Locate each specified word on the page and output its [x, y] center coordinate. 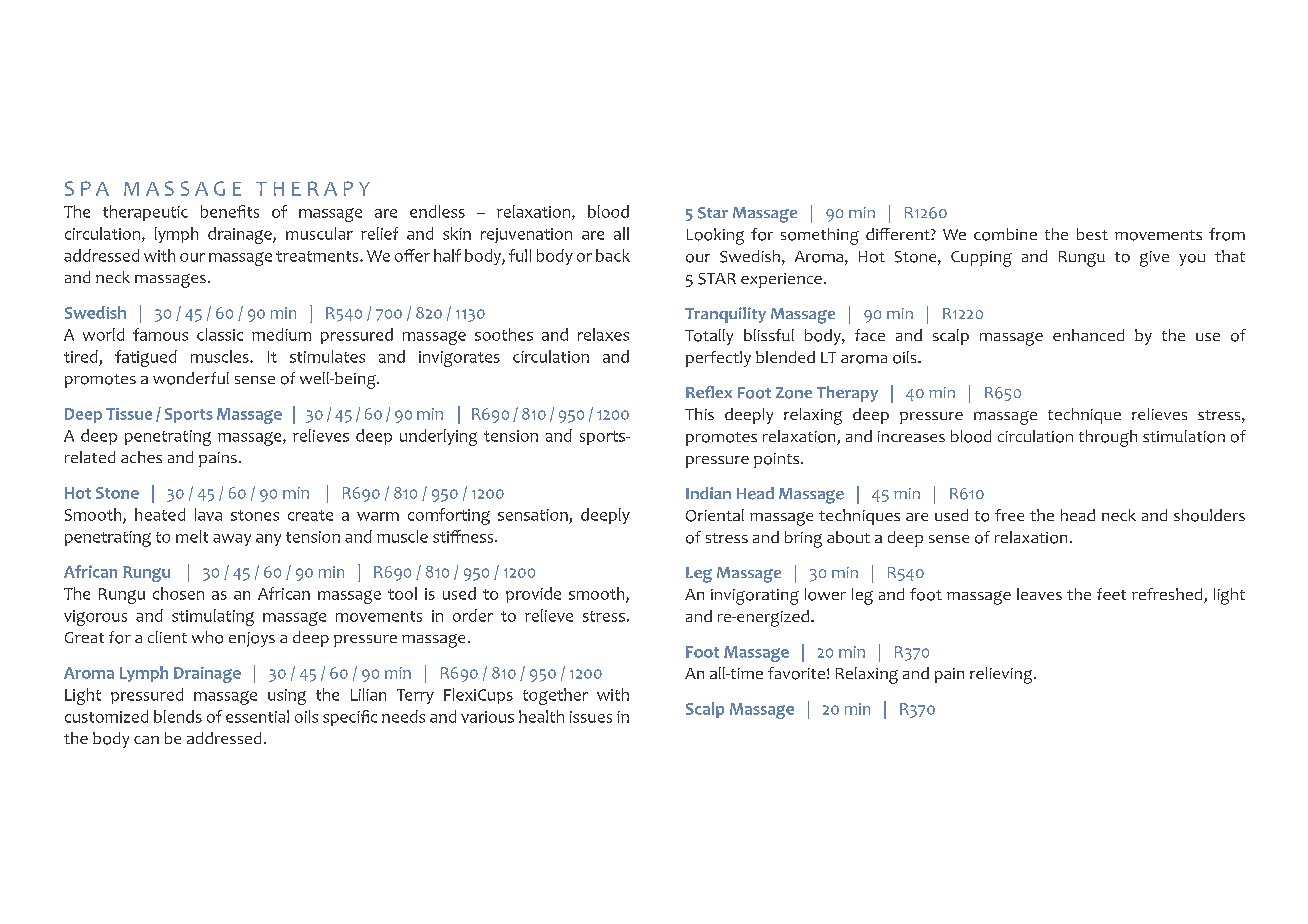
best [1092, 234]
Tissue [129, 414]
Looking [715, 236]
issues [591, 717]
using [287, 697]
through [1108, 438]
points [778, 460]
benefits [230, 211]
